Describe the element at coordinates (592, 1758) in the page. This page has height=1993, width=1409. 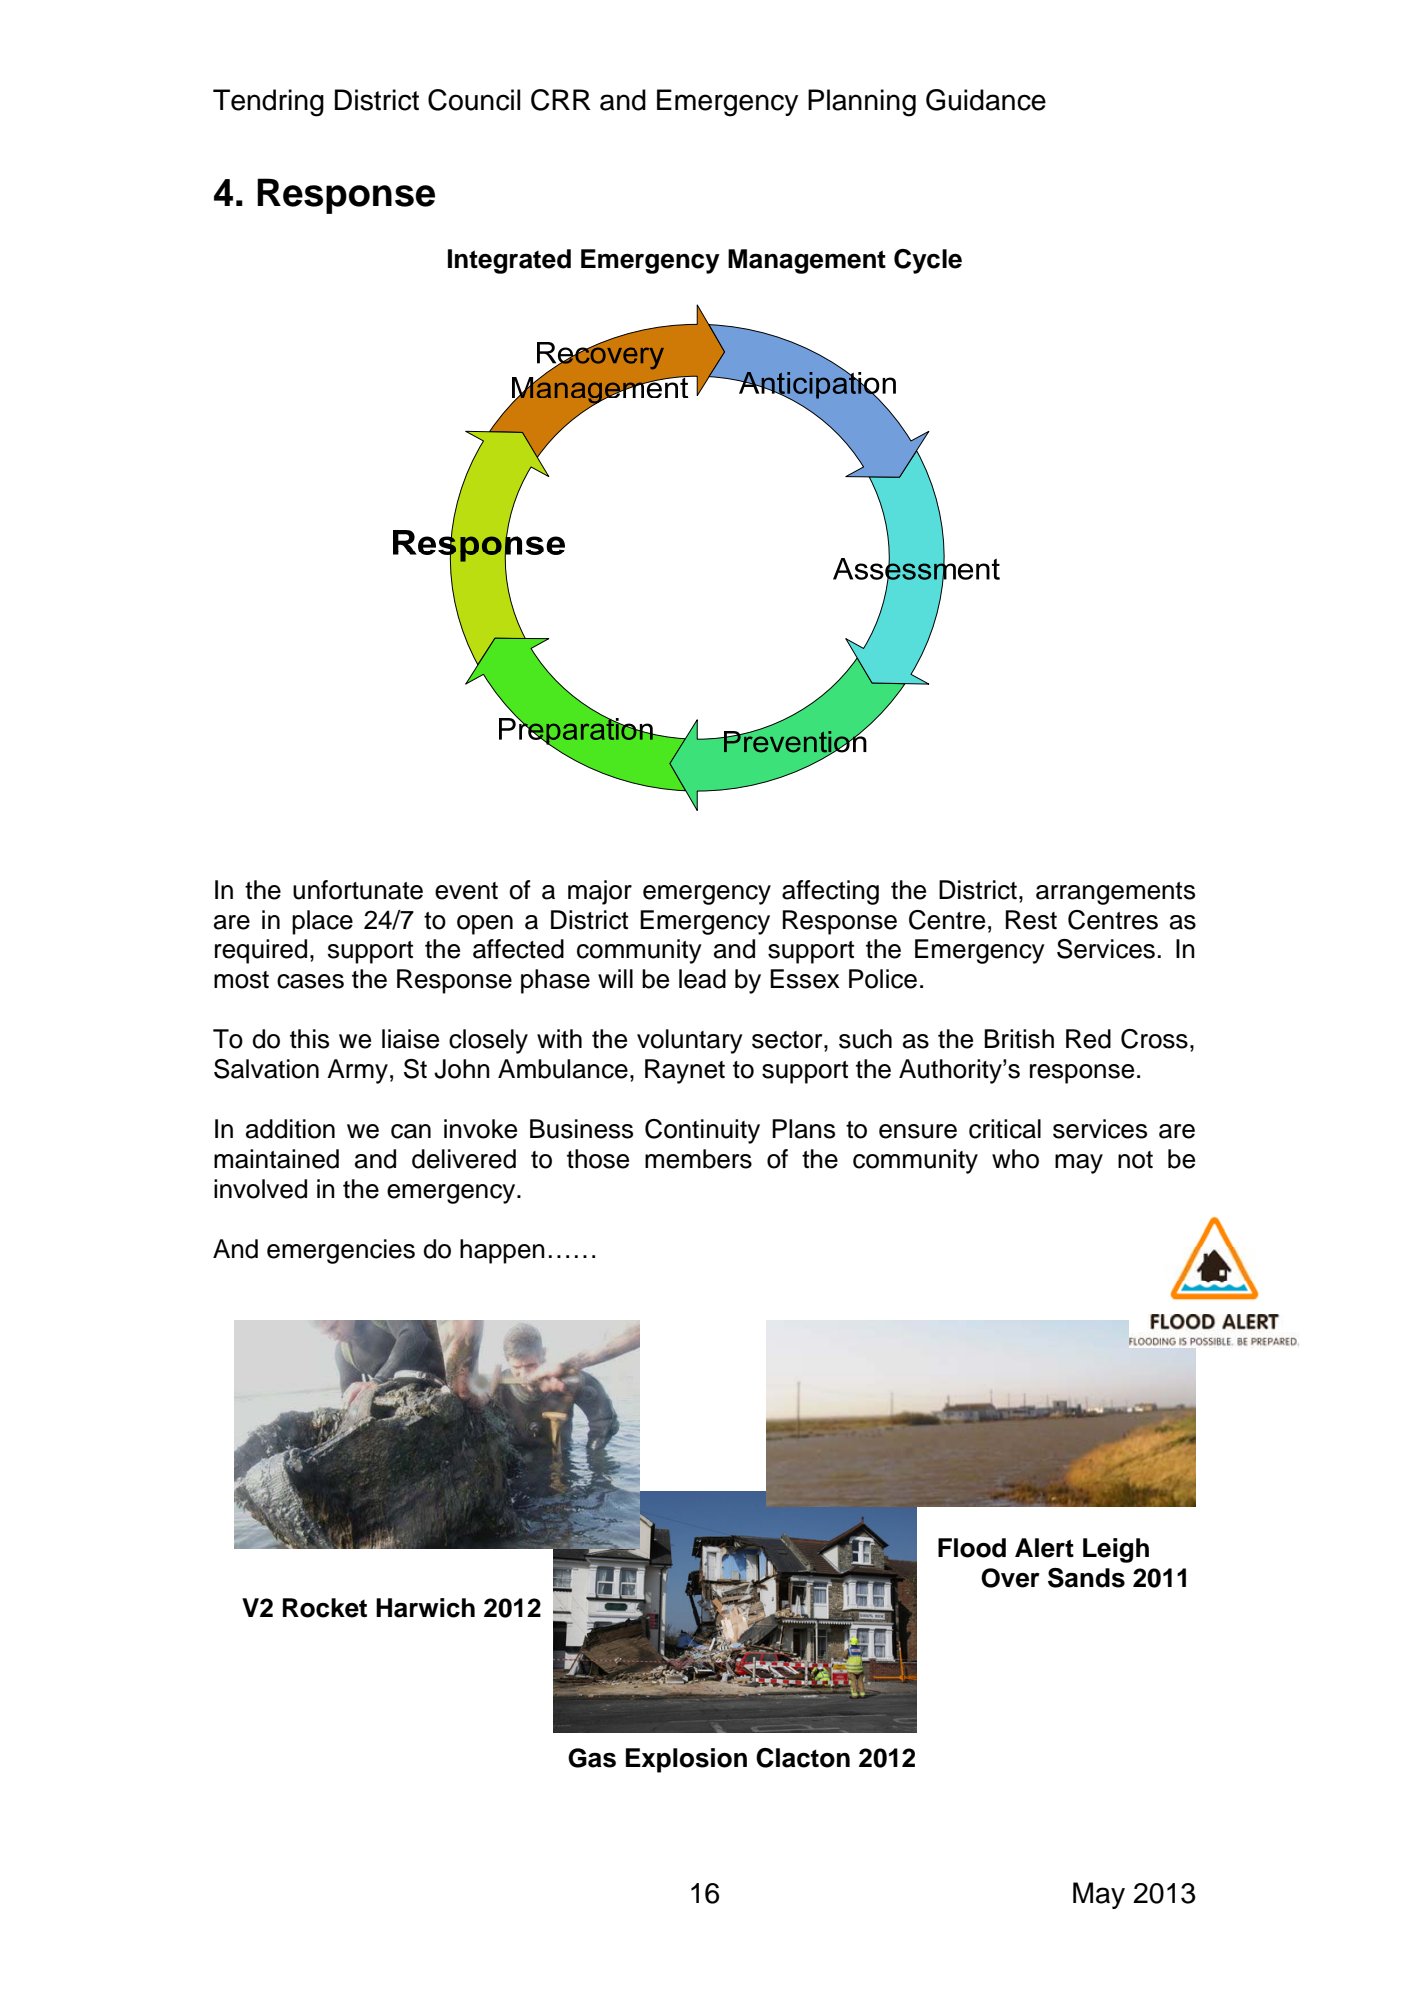
I see `Gas` at that location.
